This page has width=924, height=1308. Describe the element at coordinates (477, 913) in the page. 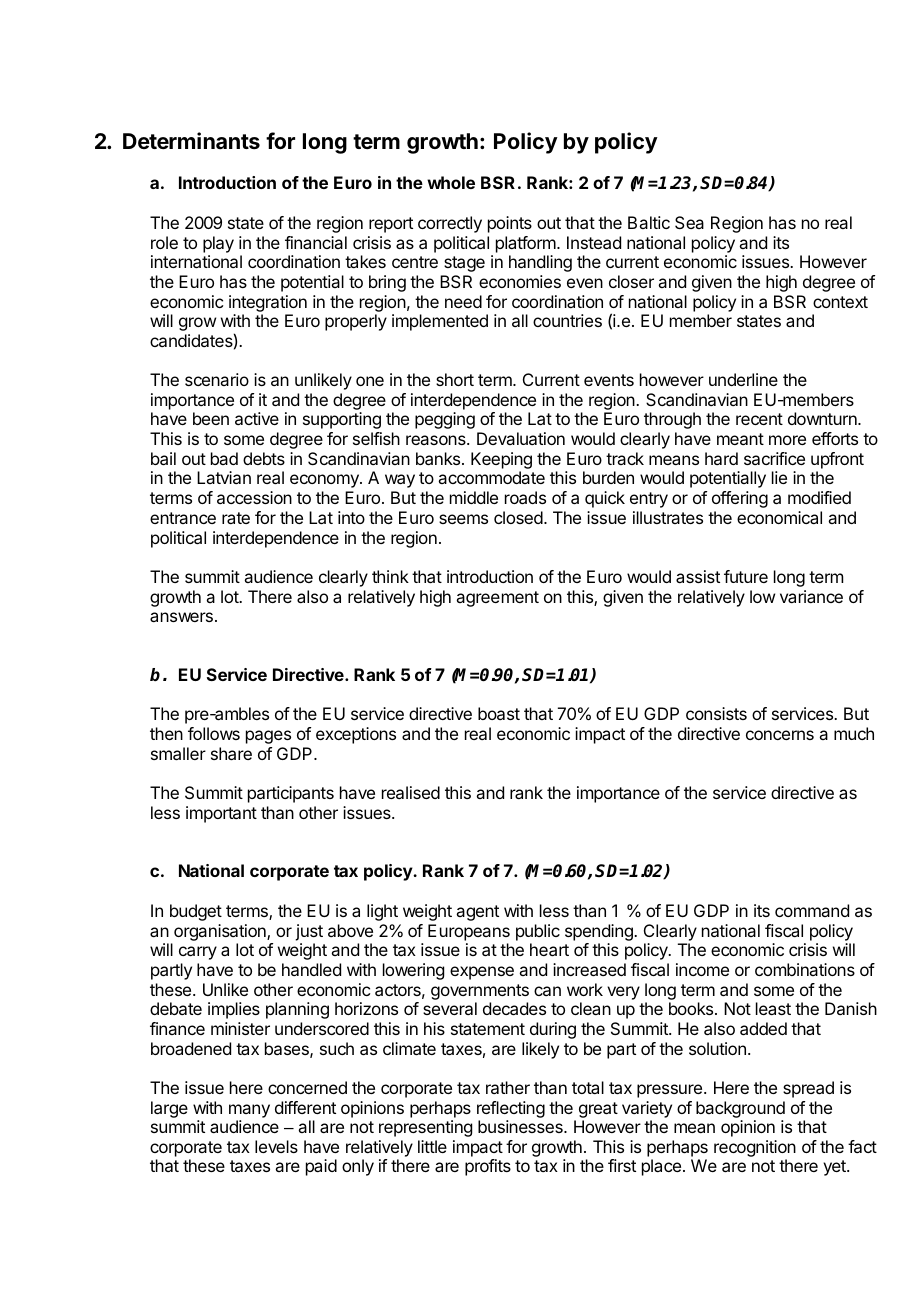

I see `agent` at that location.
